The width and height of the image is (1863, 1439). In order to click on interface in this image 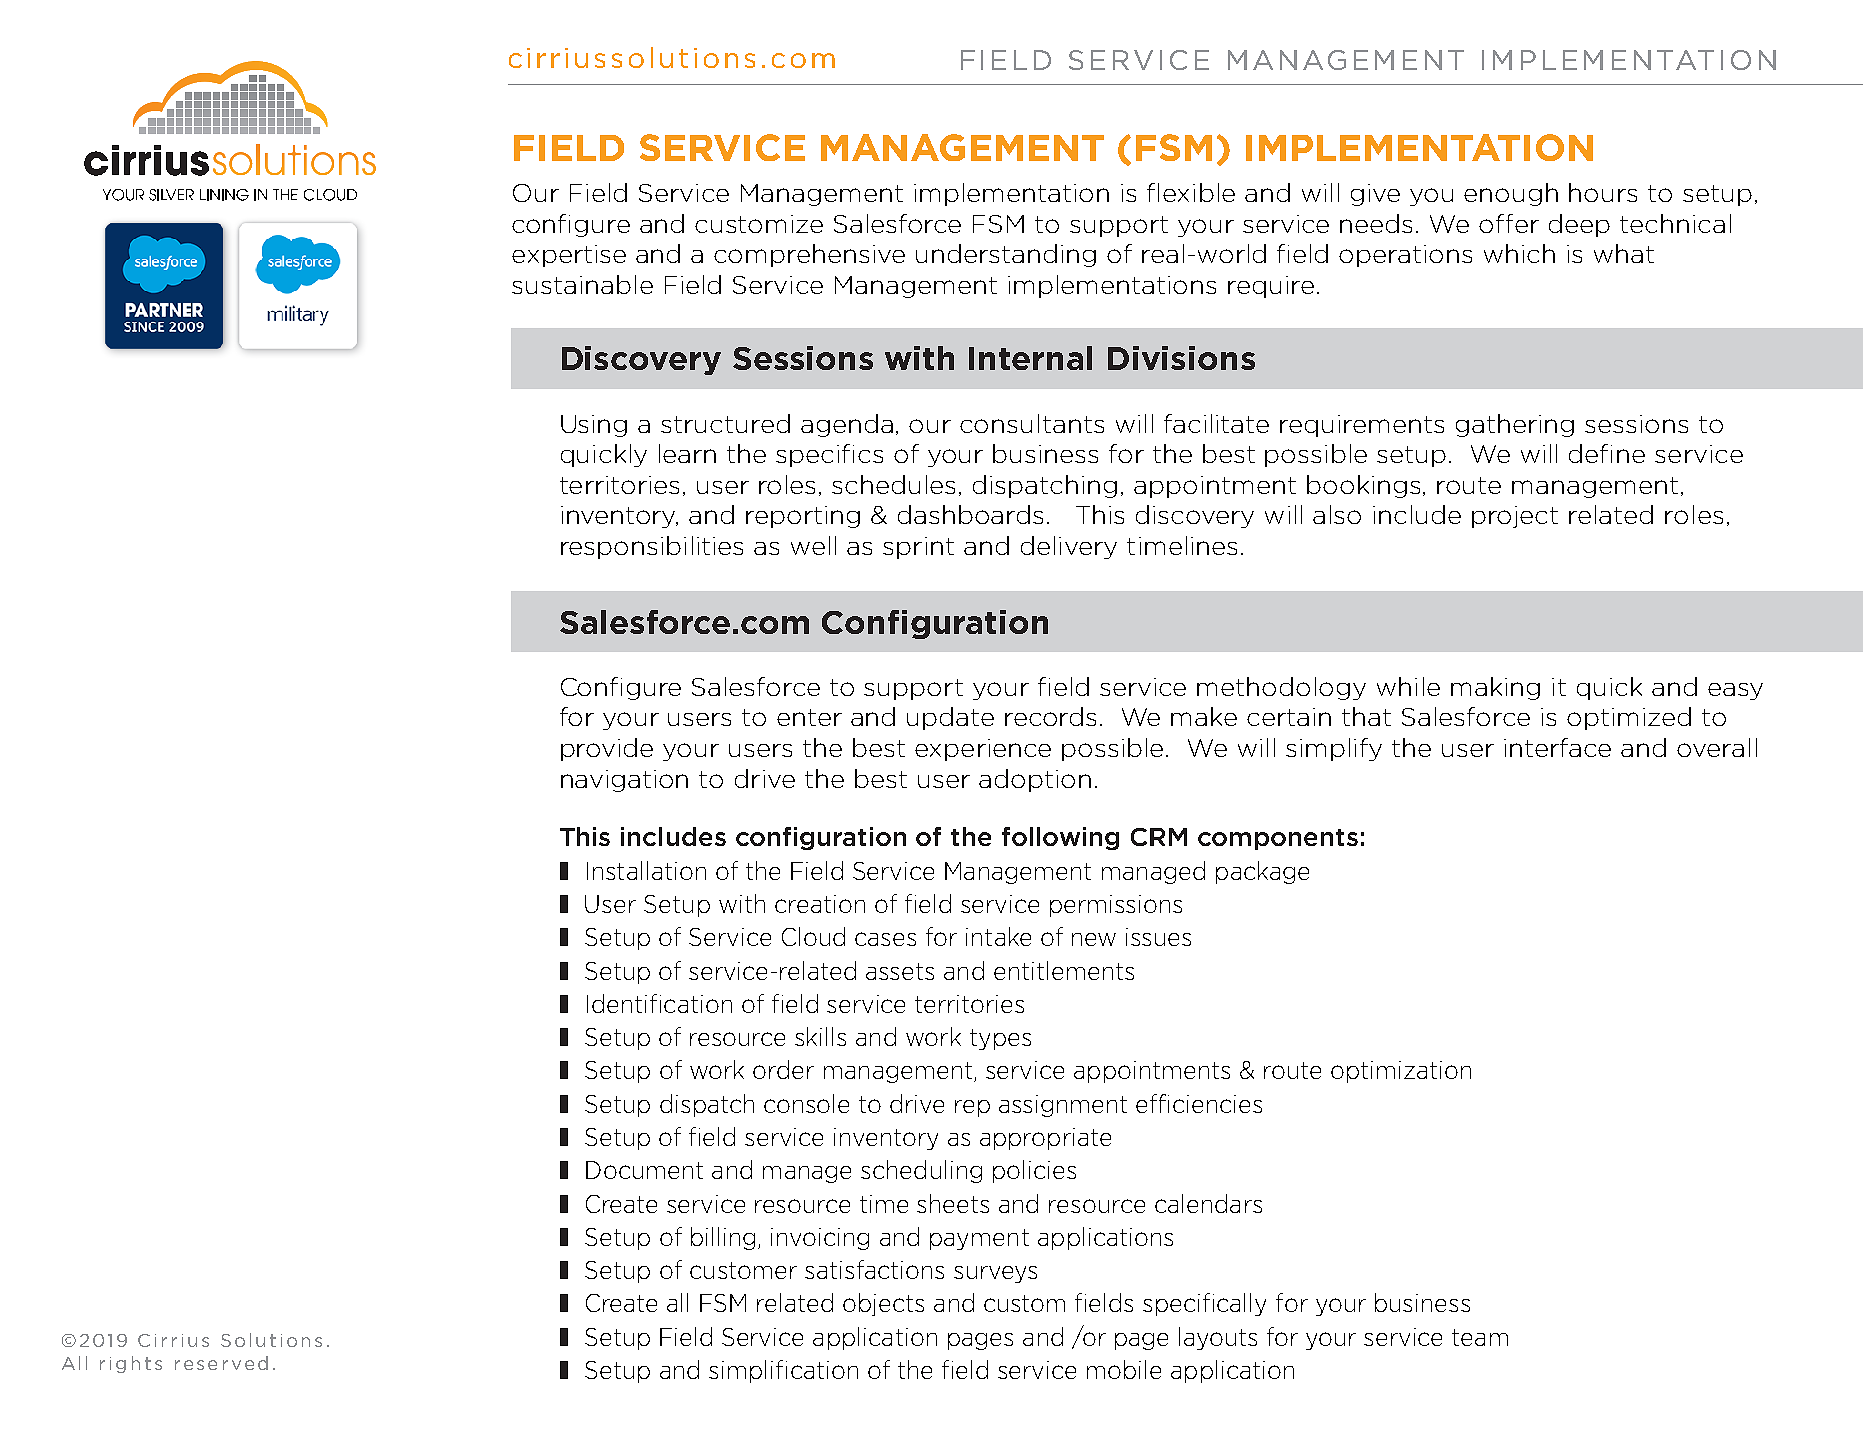, I will do `click(1557, 747)`.
